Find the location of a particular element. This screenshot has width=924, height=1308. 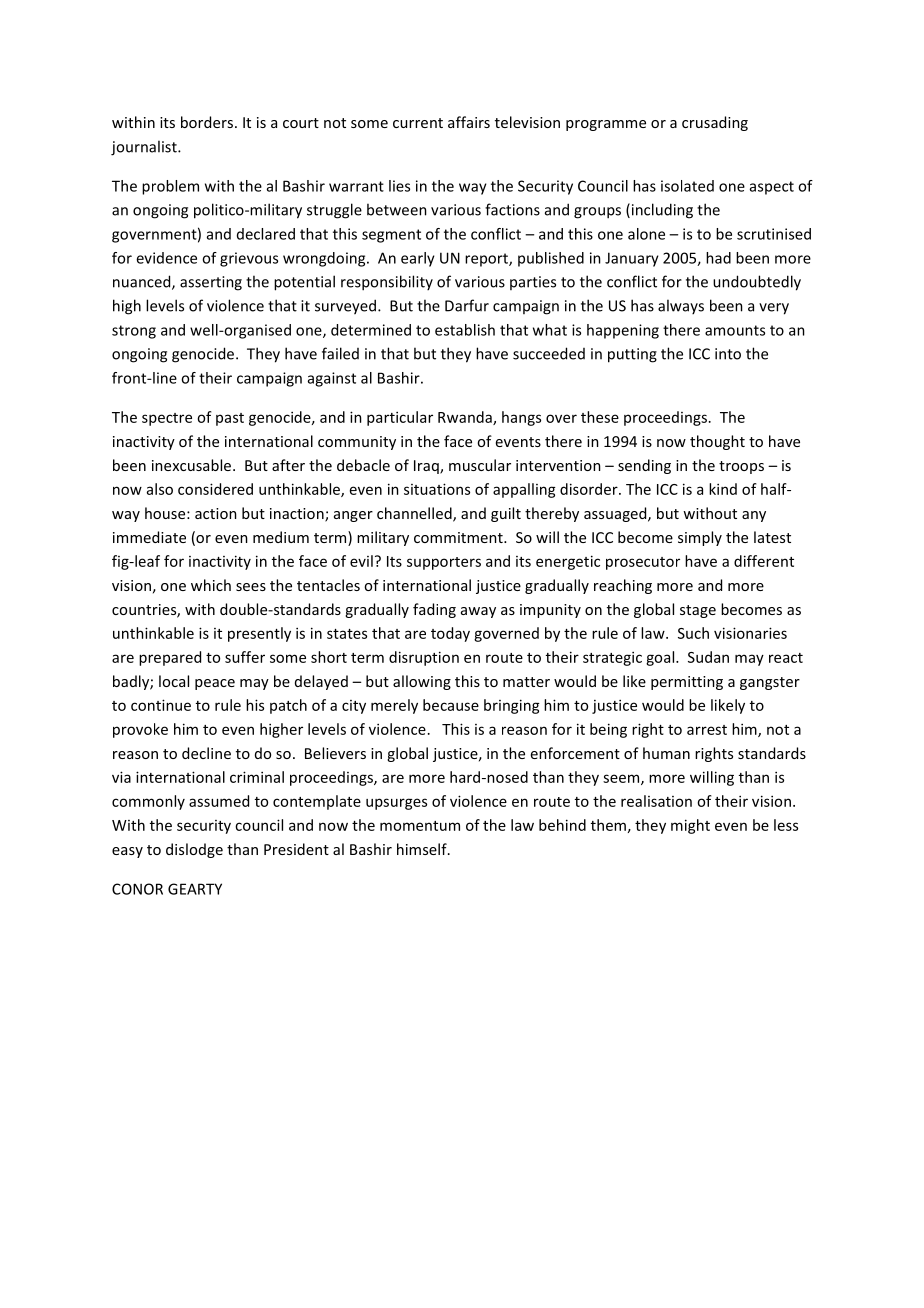

permitting is located at coordinates (687, 683).
